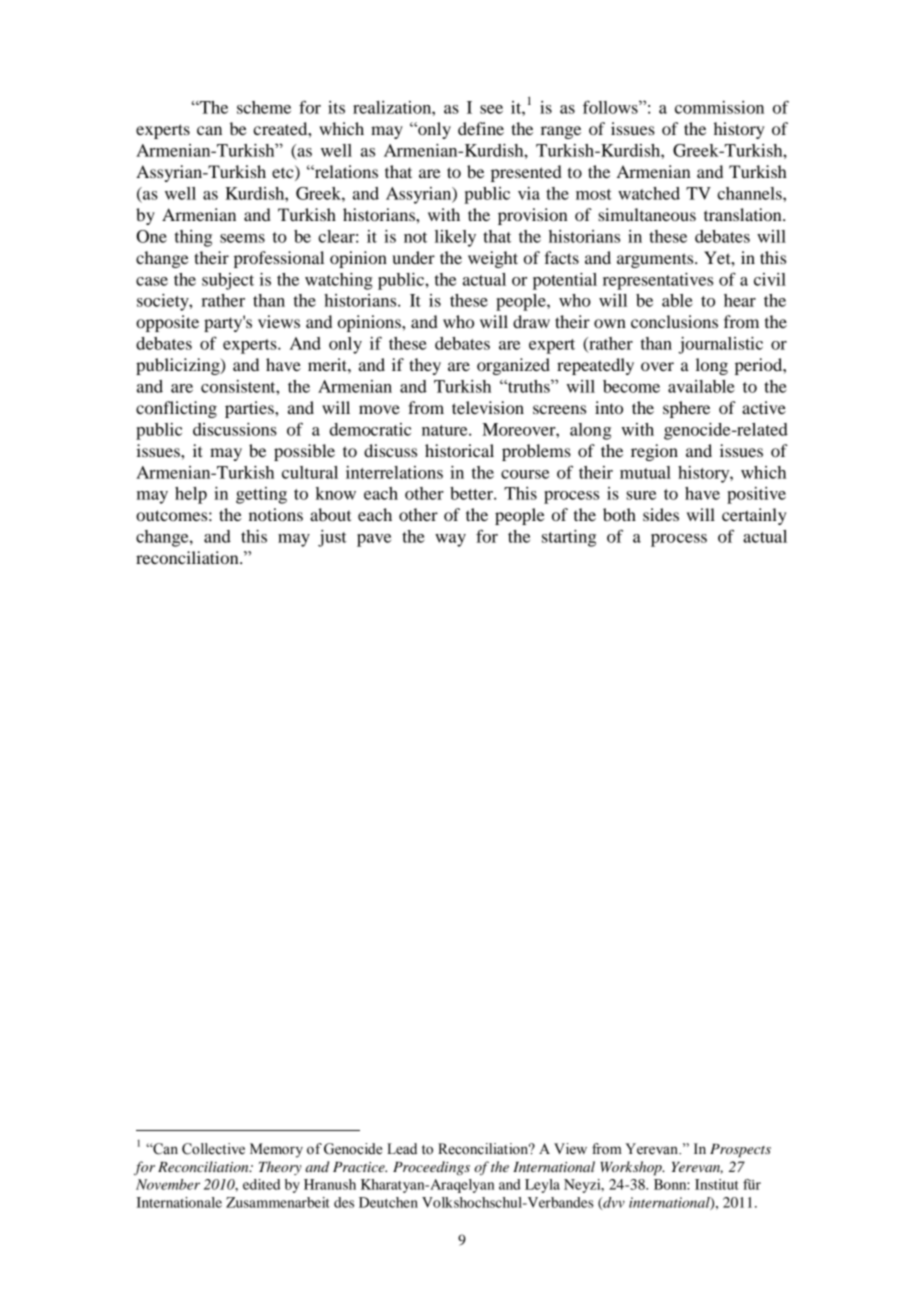 The height and width of the screenshot is (1308, 924). Describe the element at coordinates (719, 107) in the screenshot. I see `commission` at that location.
